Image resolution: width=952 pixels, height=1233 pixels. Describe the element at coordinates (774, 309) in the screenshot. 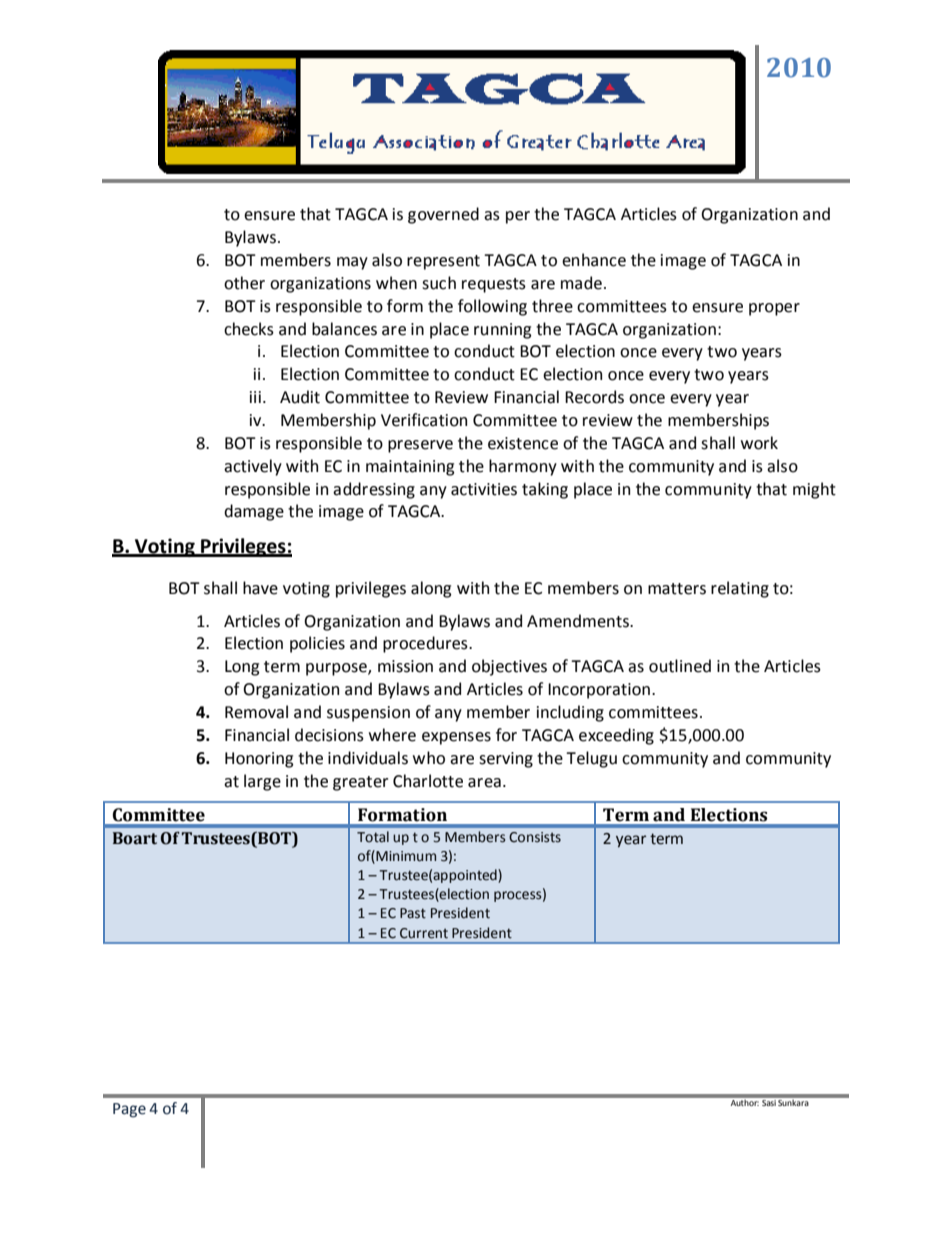

I see `proper` at that location.
